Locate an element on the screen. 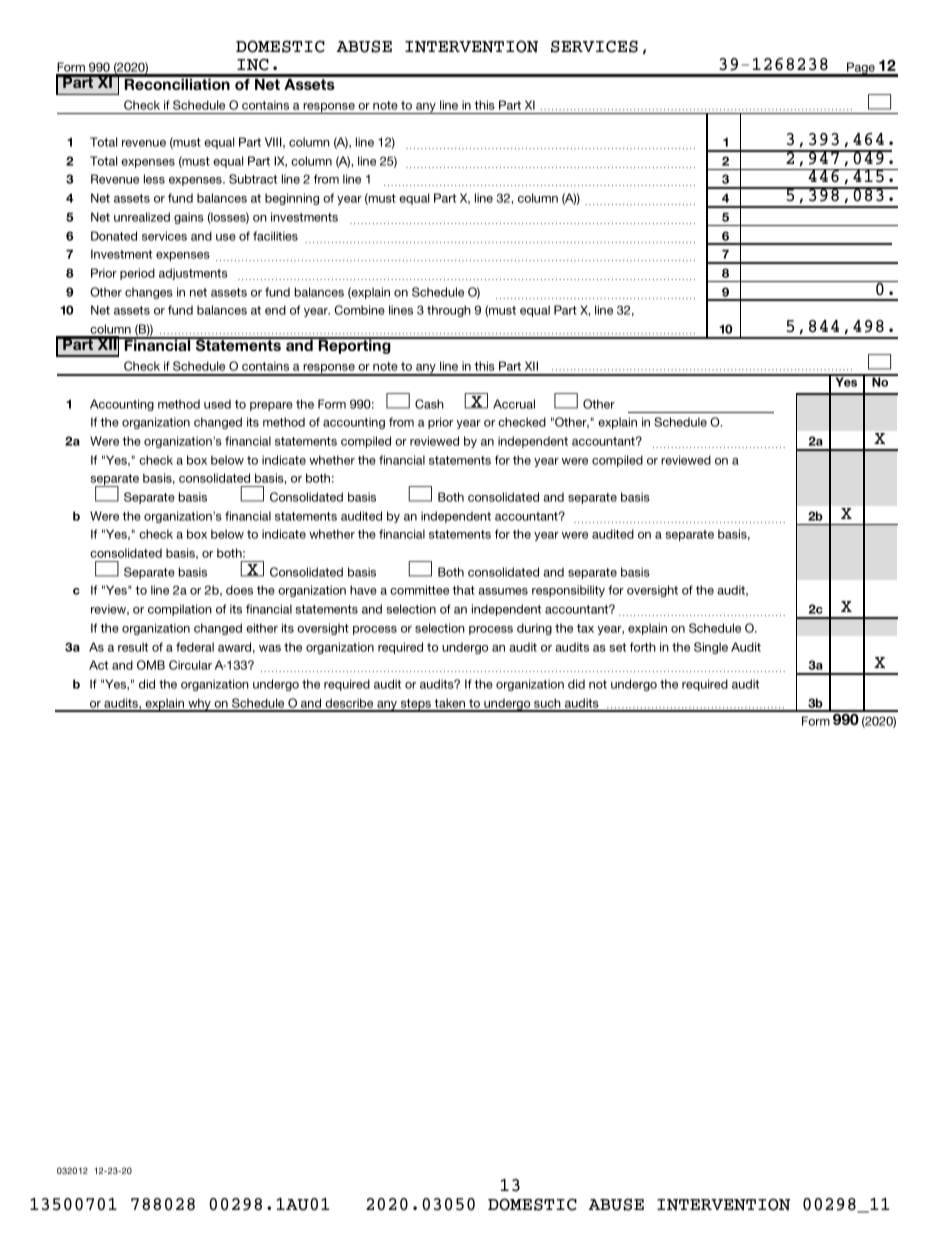 Image resolution: width=952 pixels, height=1233 pixels. less is located at coordinates (154, 179).
